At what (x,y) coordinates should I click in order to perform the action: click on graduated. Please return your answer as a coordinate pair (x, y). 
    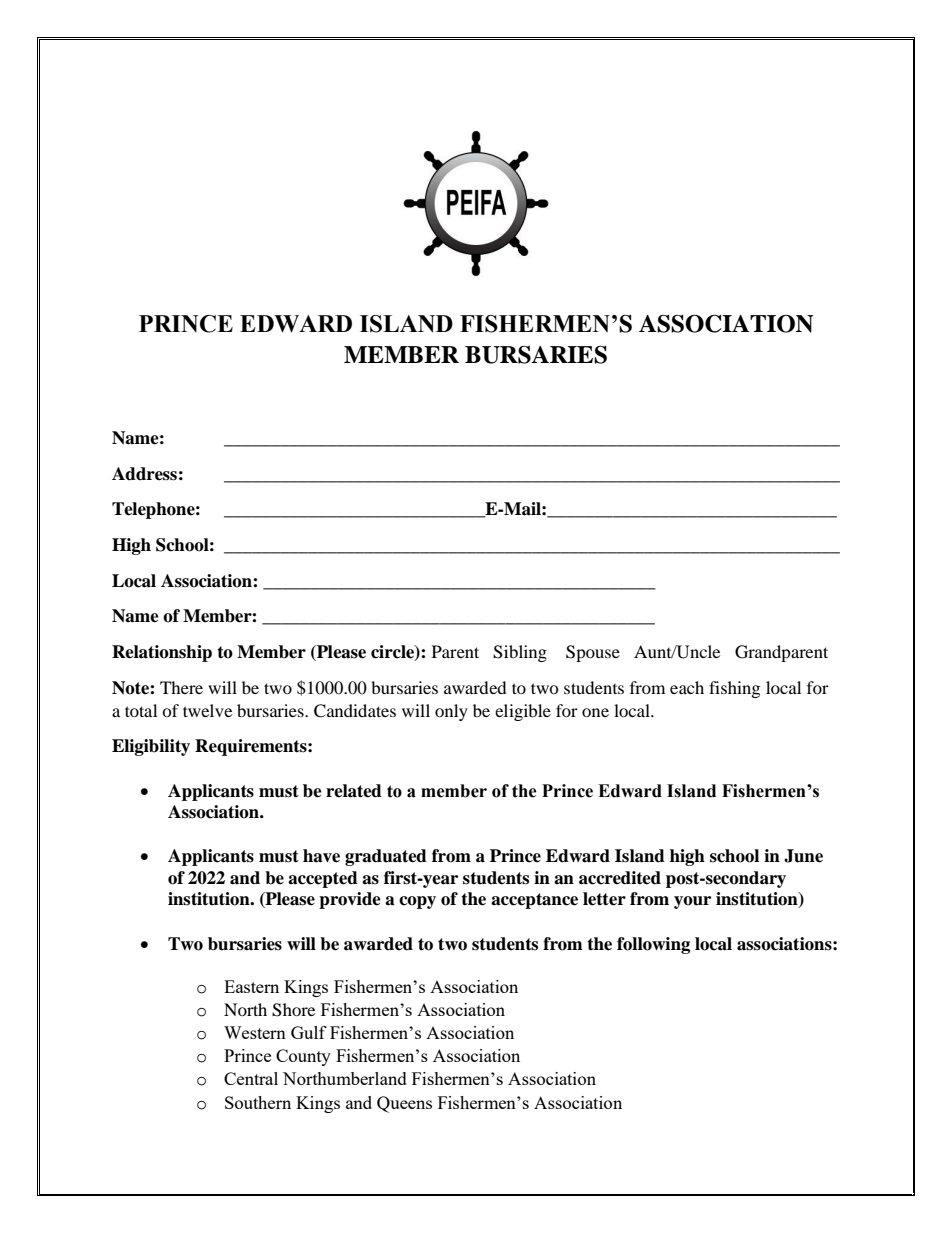
    Looking at the image, I should click on (386, 857).
